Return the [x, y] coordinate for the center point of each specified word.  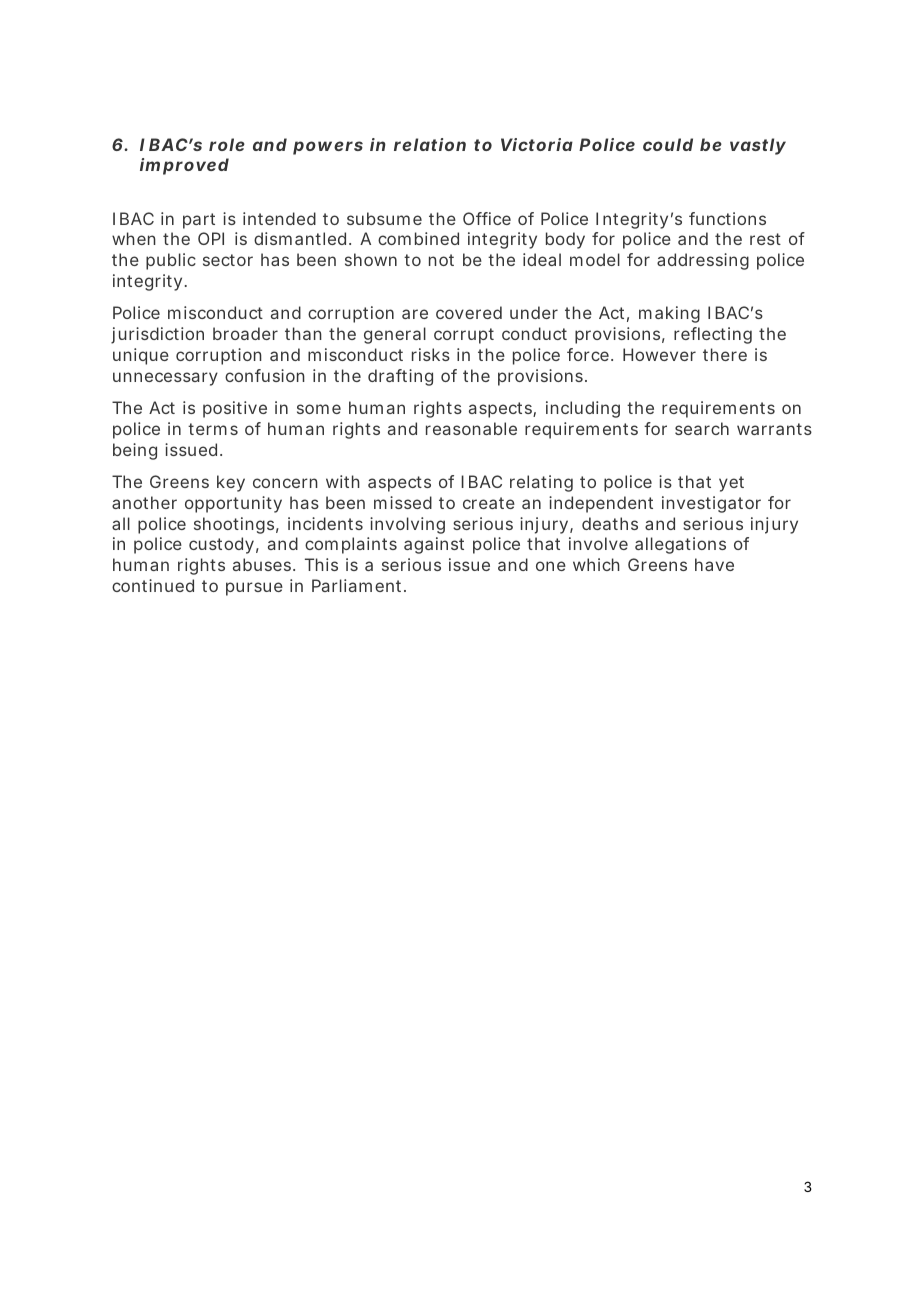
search [702, 428]
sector [228, 260]
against [434, 545]
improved [184, 166]
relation [430, 144]
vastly [758, 146]
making [669, 314]
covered [469, 312]
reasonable [471, 428]
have [714, 564]
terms [213, 429]
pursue [254, 589]
